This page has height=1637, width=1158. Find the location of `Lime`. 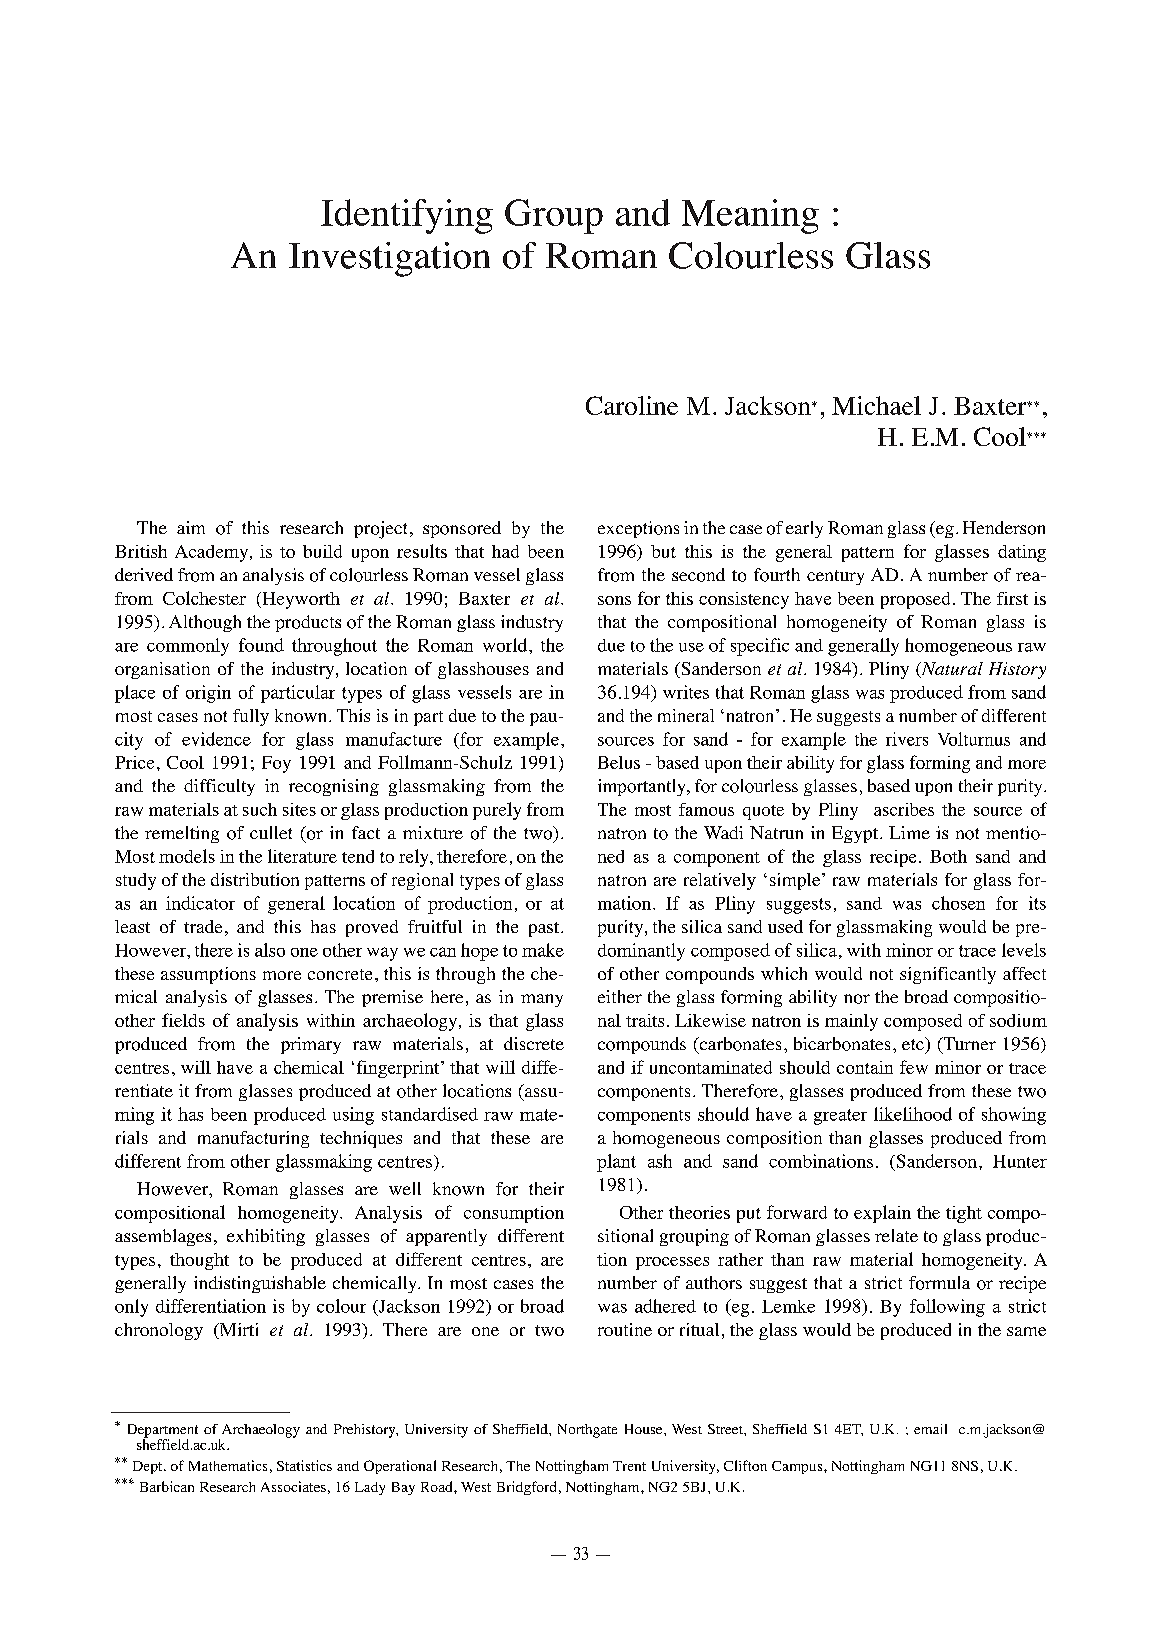

Lime is located at coordinates (909, 832).
